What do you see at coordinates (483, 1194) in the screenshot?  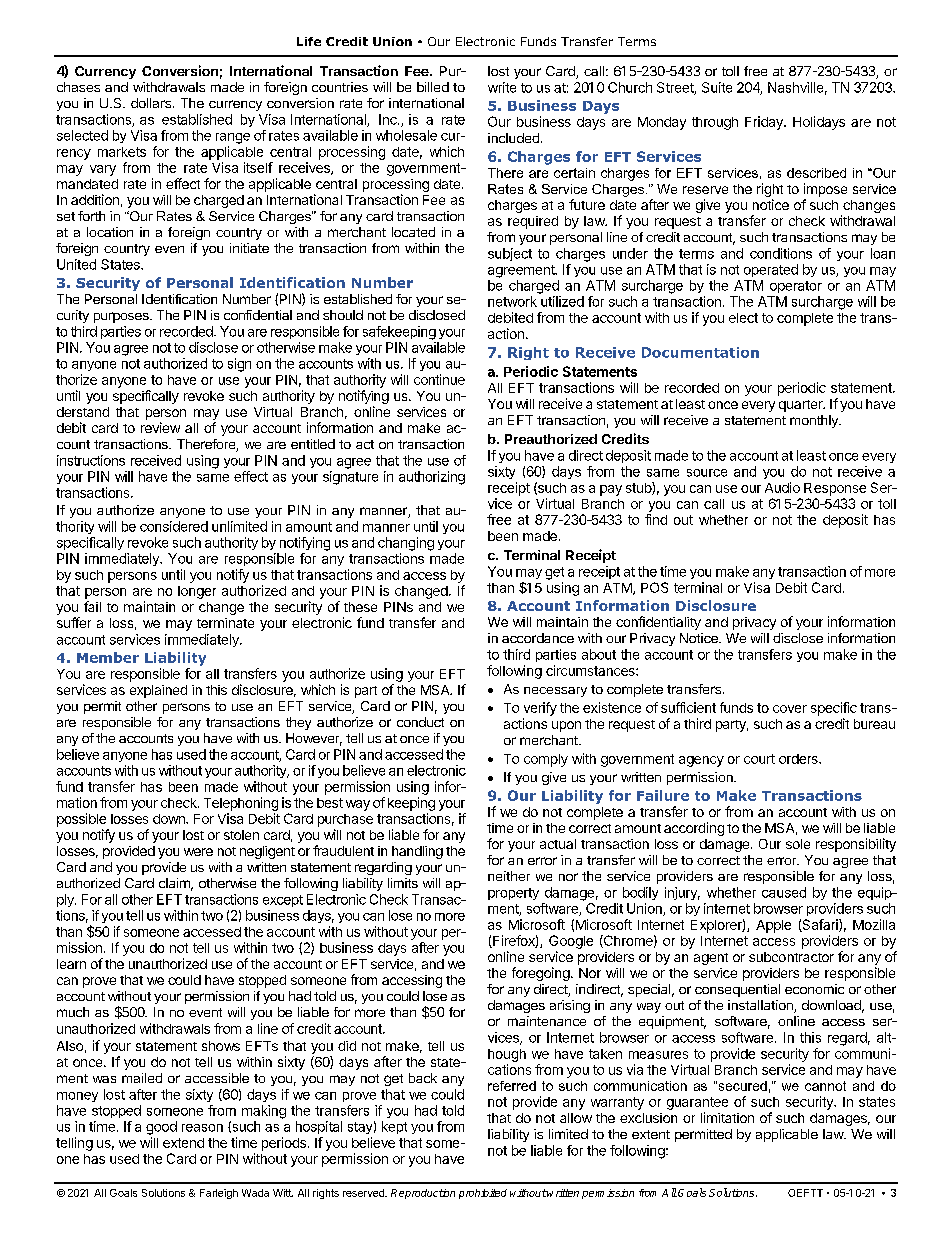 I see `prohibited` at bounding box center [483, 1194].
